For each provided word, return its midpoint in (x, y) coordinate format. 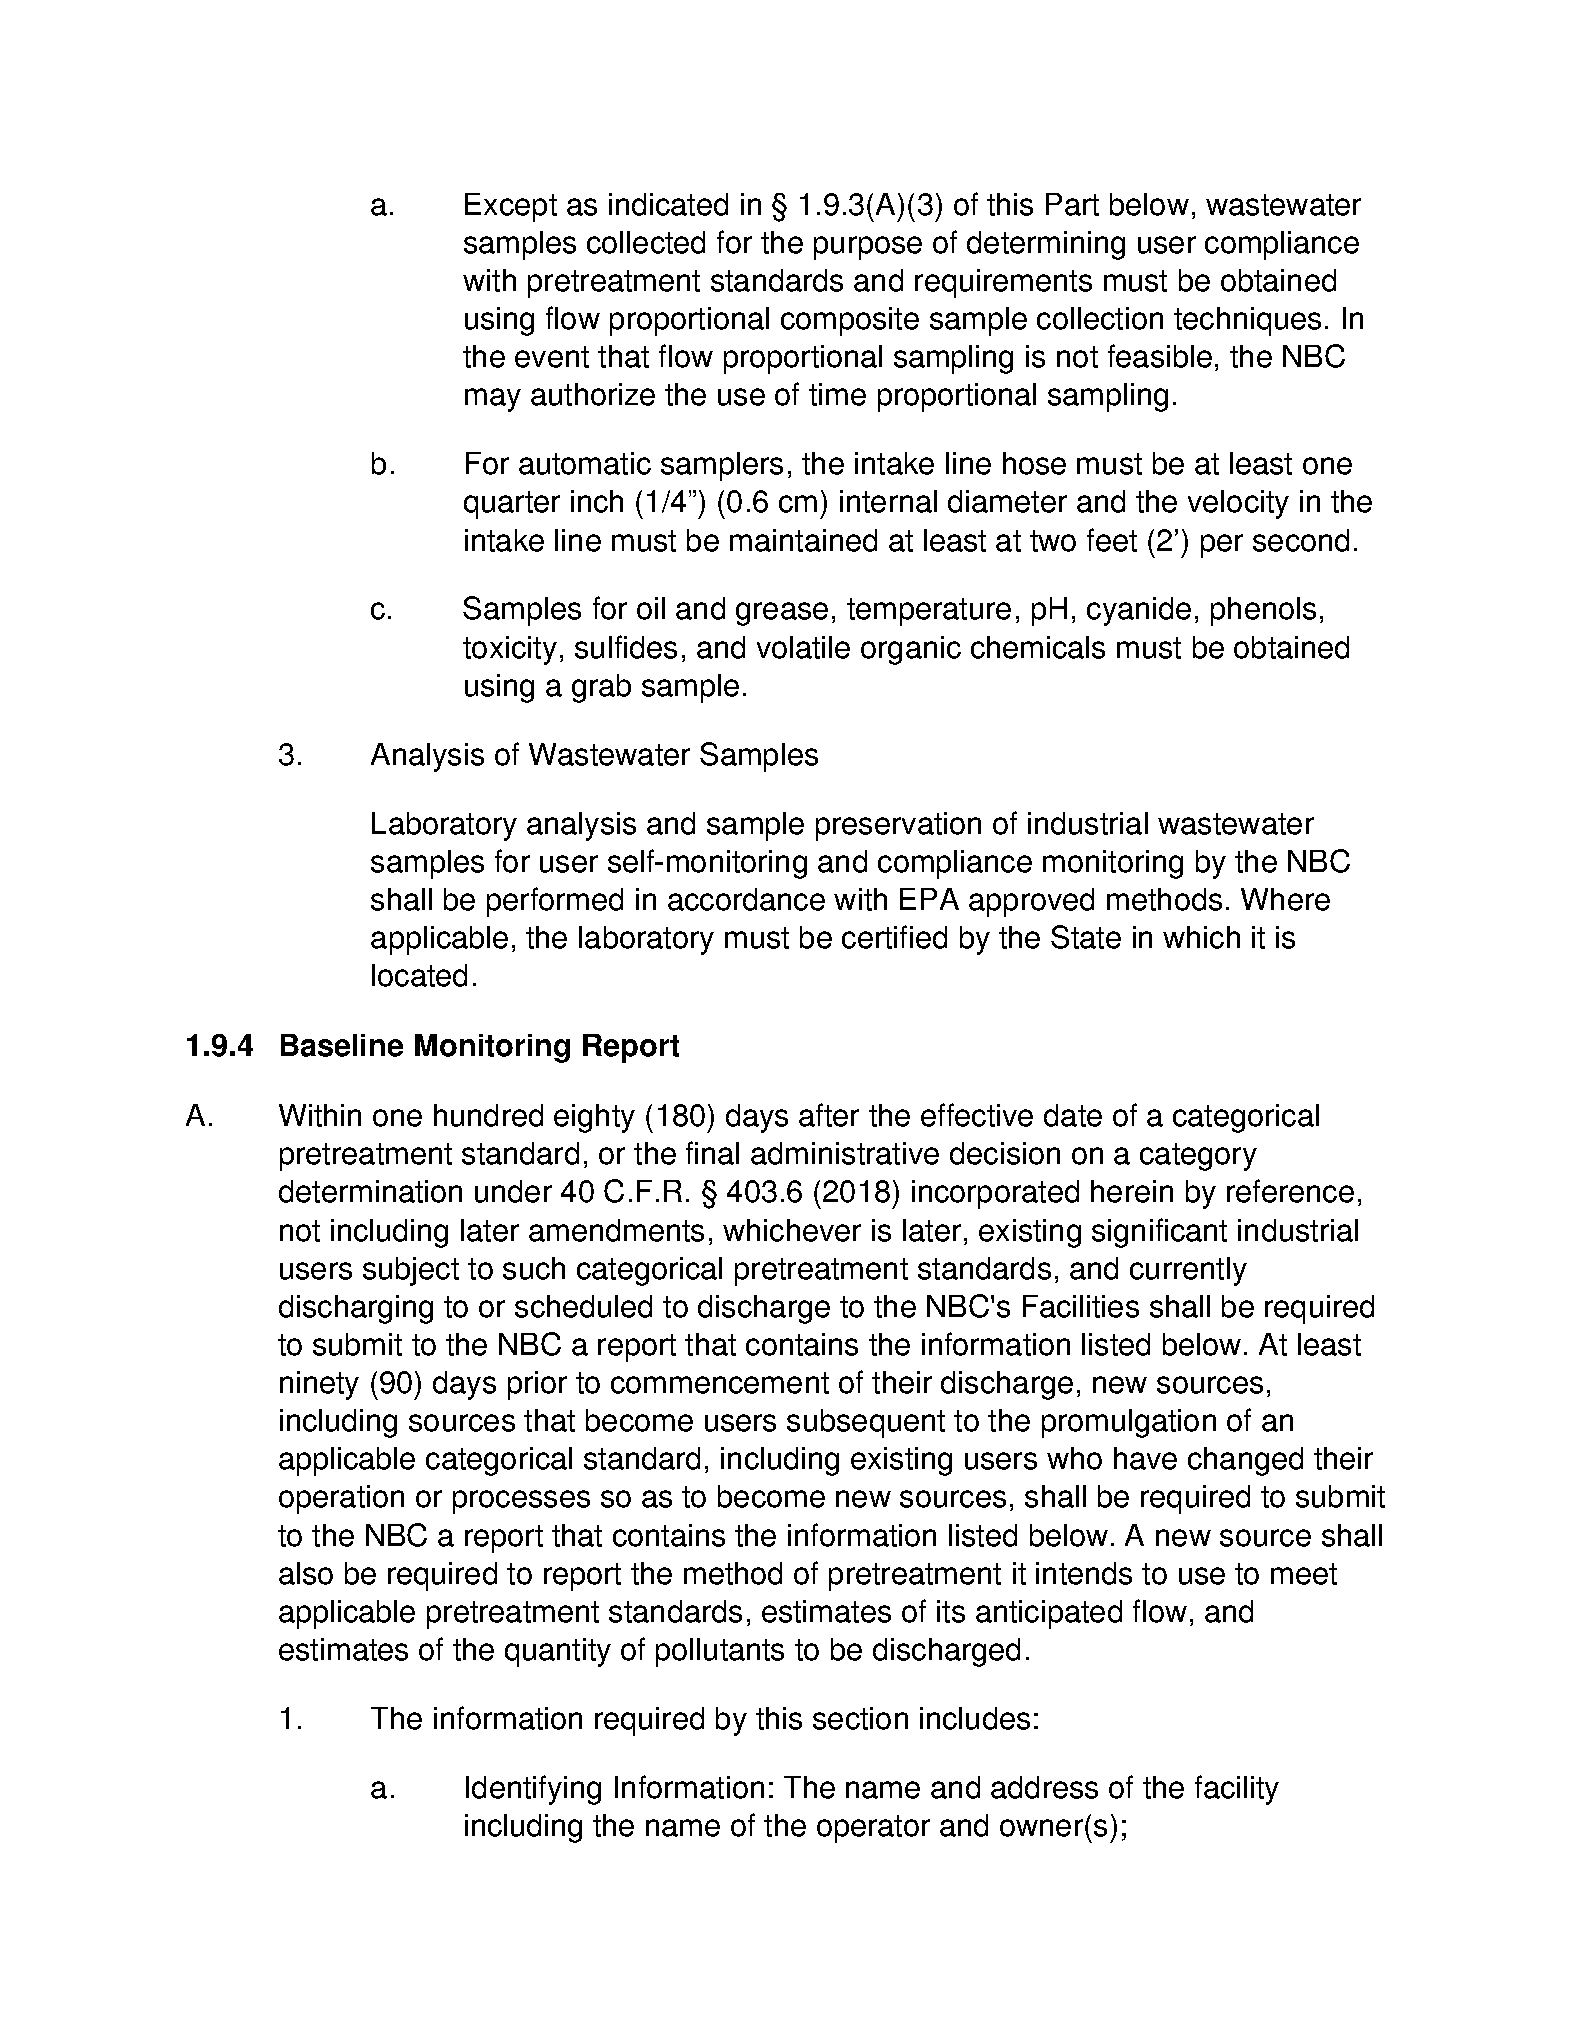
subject (411, 1271)
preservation (898, 826)
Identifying (533, 1790)
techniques (1247, 321)
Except (511, 207)
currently (1188, 1271)
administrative (845, 1153)
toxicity (510, 650)
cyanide (1139, 611)
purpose (868, 248)
